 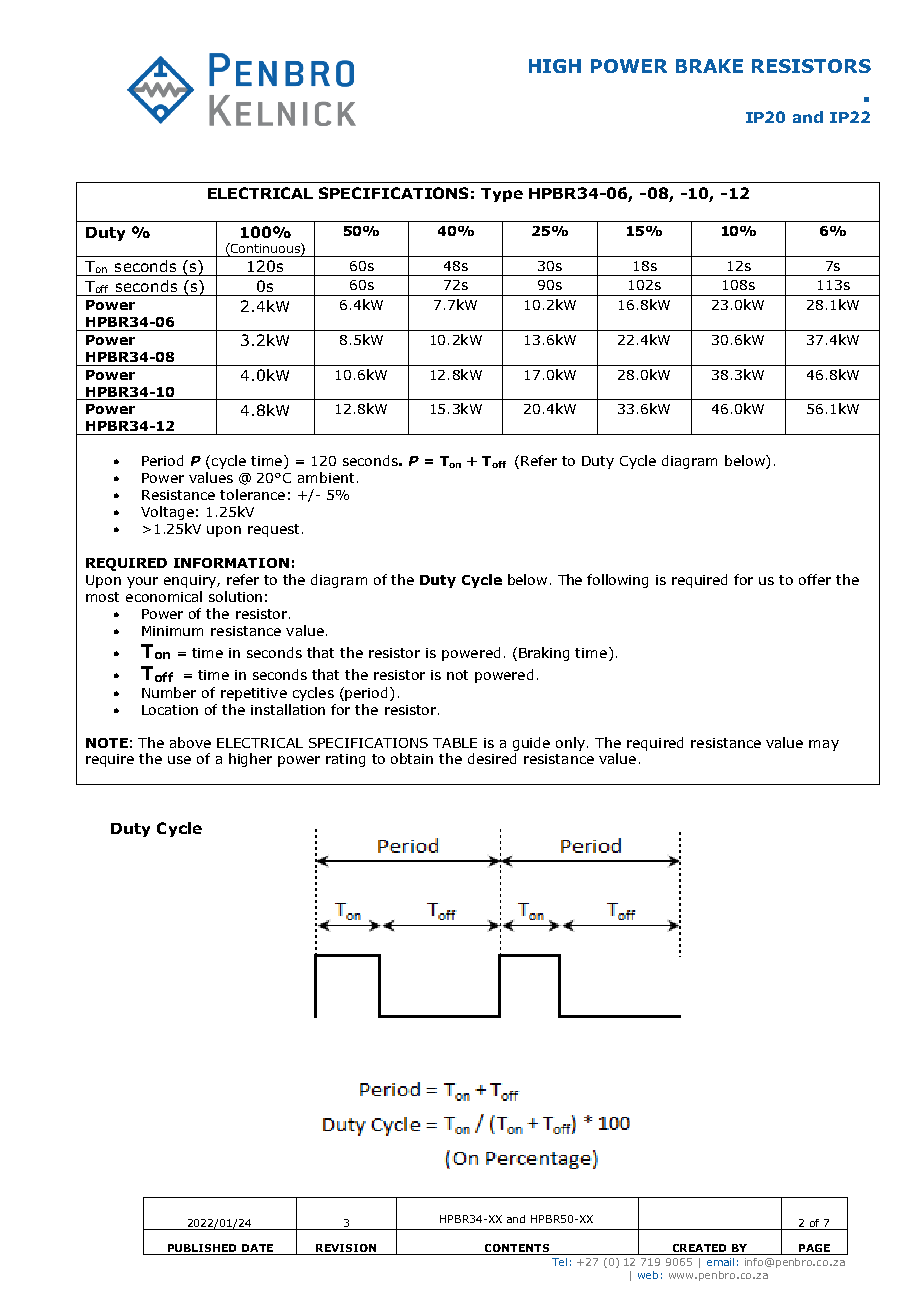 I want to click on Number, so click(x=169, y=692).
